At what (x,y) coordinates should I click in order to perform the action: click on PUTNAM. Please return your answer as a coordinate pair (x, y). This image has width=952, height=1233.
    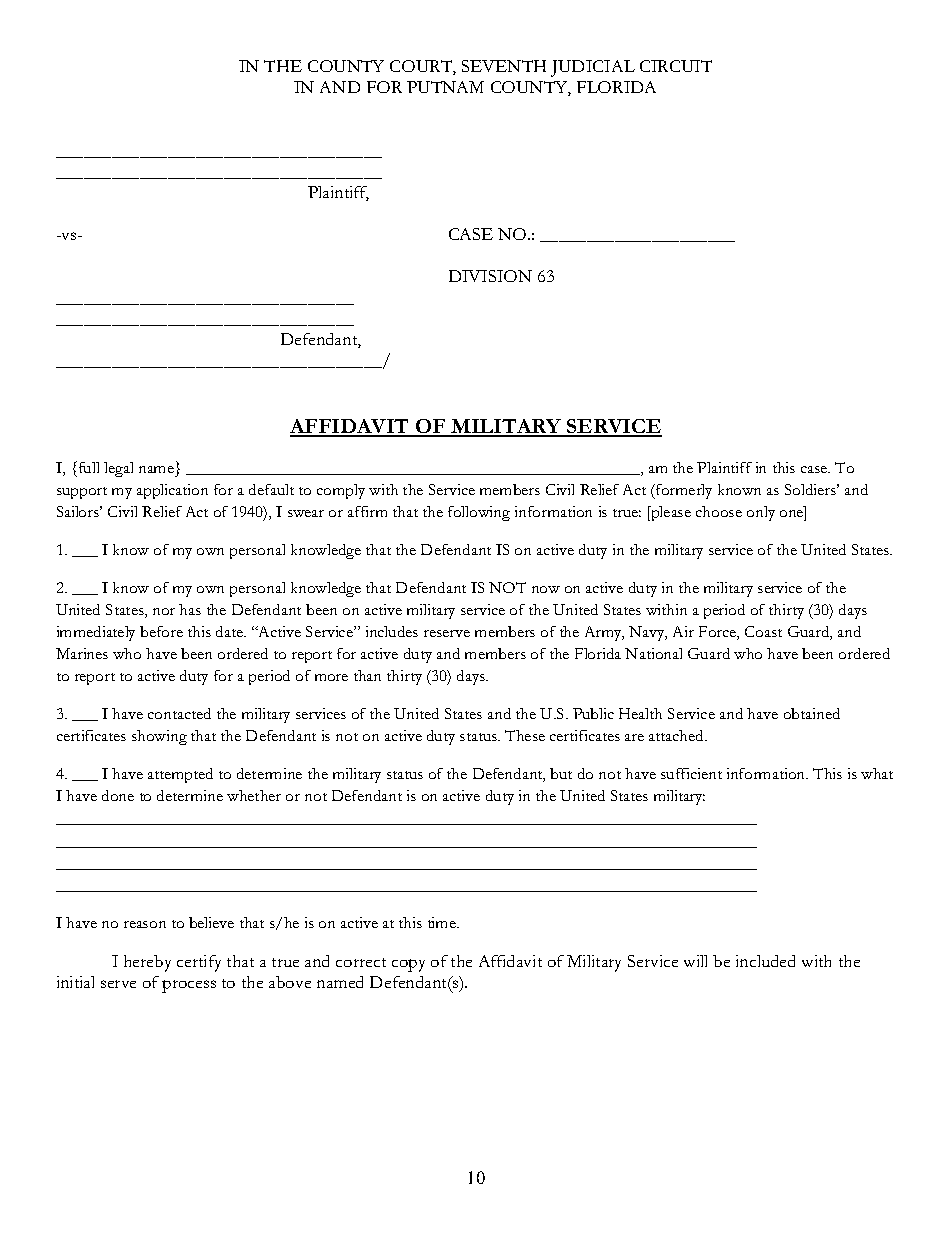
    Looking at the image, I should click on (445, 87).
